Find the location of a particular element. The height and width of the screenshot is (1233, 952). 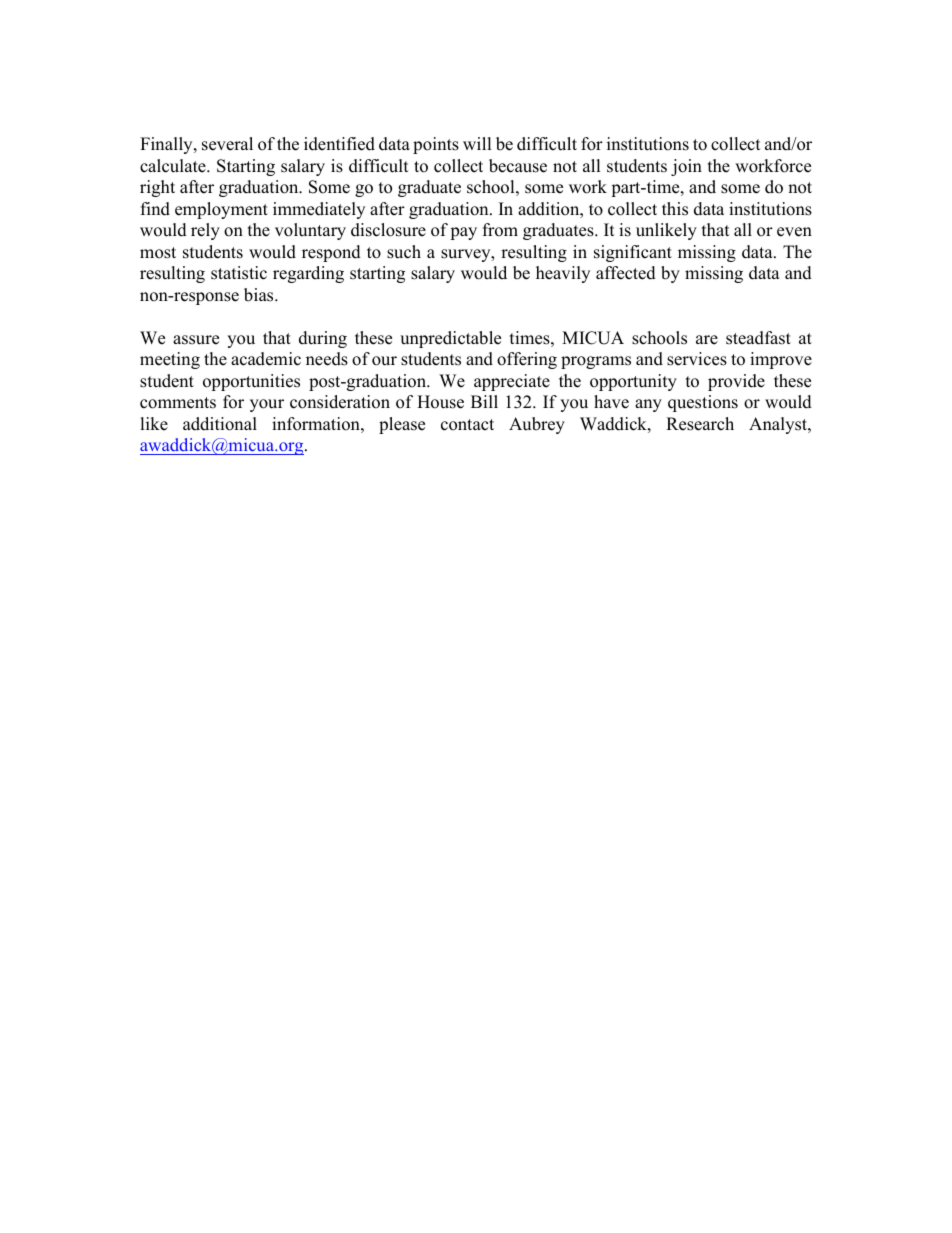

unpredictable is located at coordinates (450, 339).
